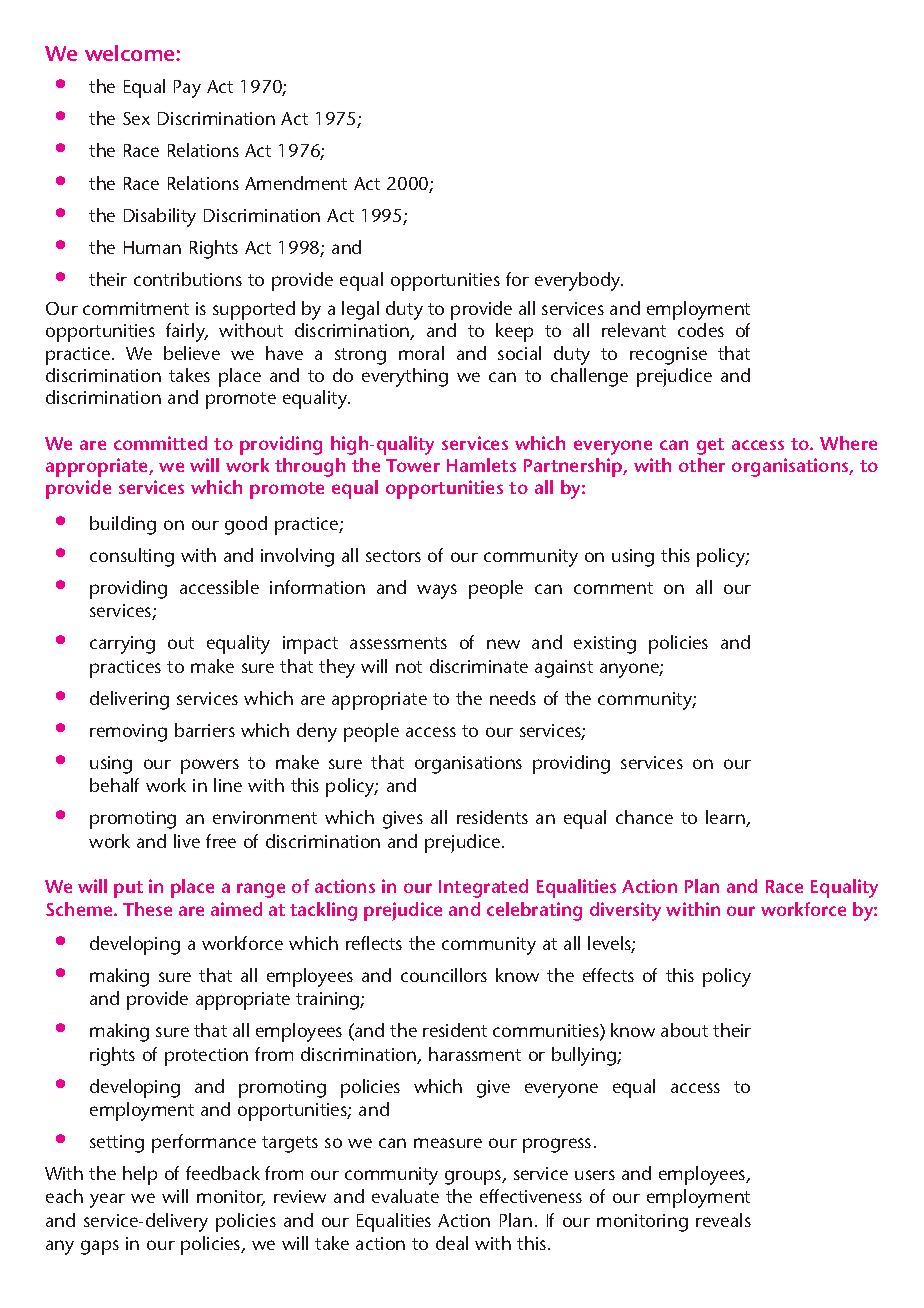 The width and height of the document is (924, 1308). I want to click on year, so click(107, 1200).
